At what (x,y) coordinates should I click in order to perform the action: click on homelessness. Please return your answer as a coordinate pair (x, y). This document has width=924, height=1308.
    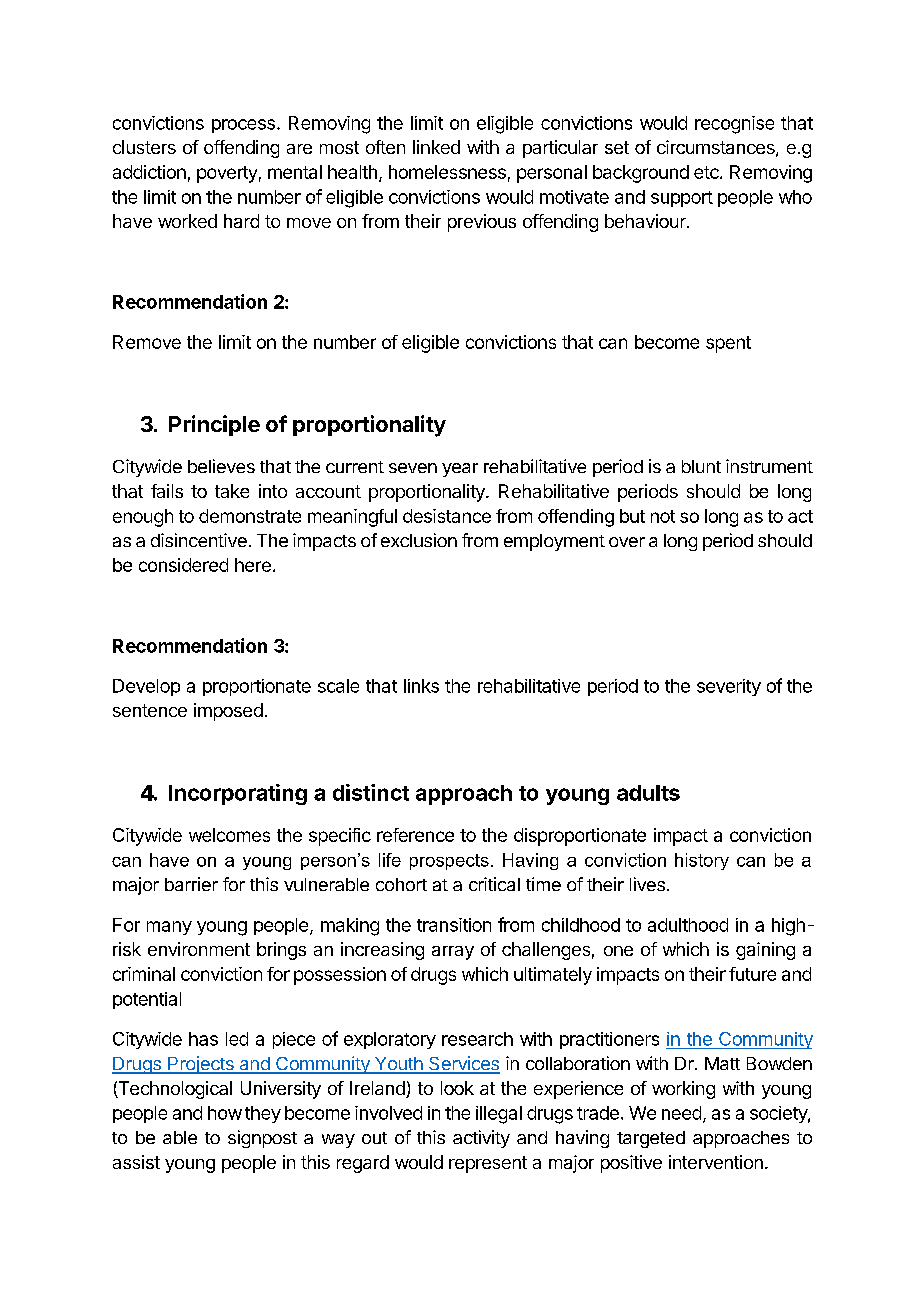
    Looking at the image, I should click on (447, 172).
